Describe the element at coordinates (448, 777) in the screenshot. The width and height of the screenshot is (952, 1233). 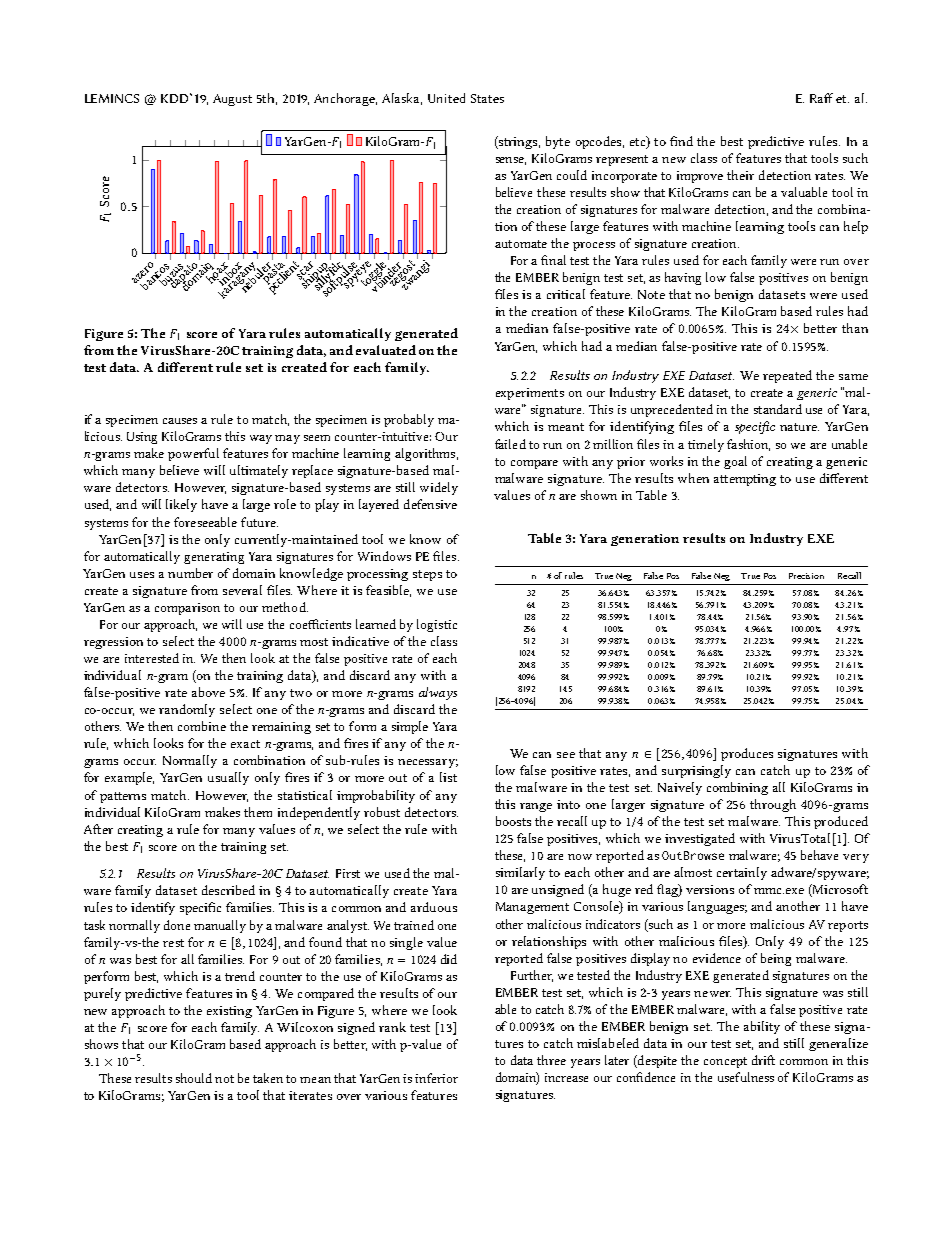
I see `list` at that location.
